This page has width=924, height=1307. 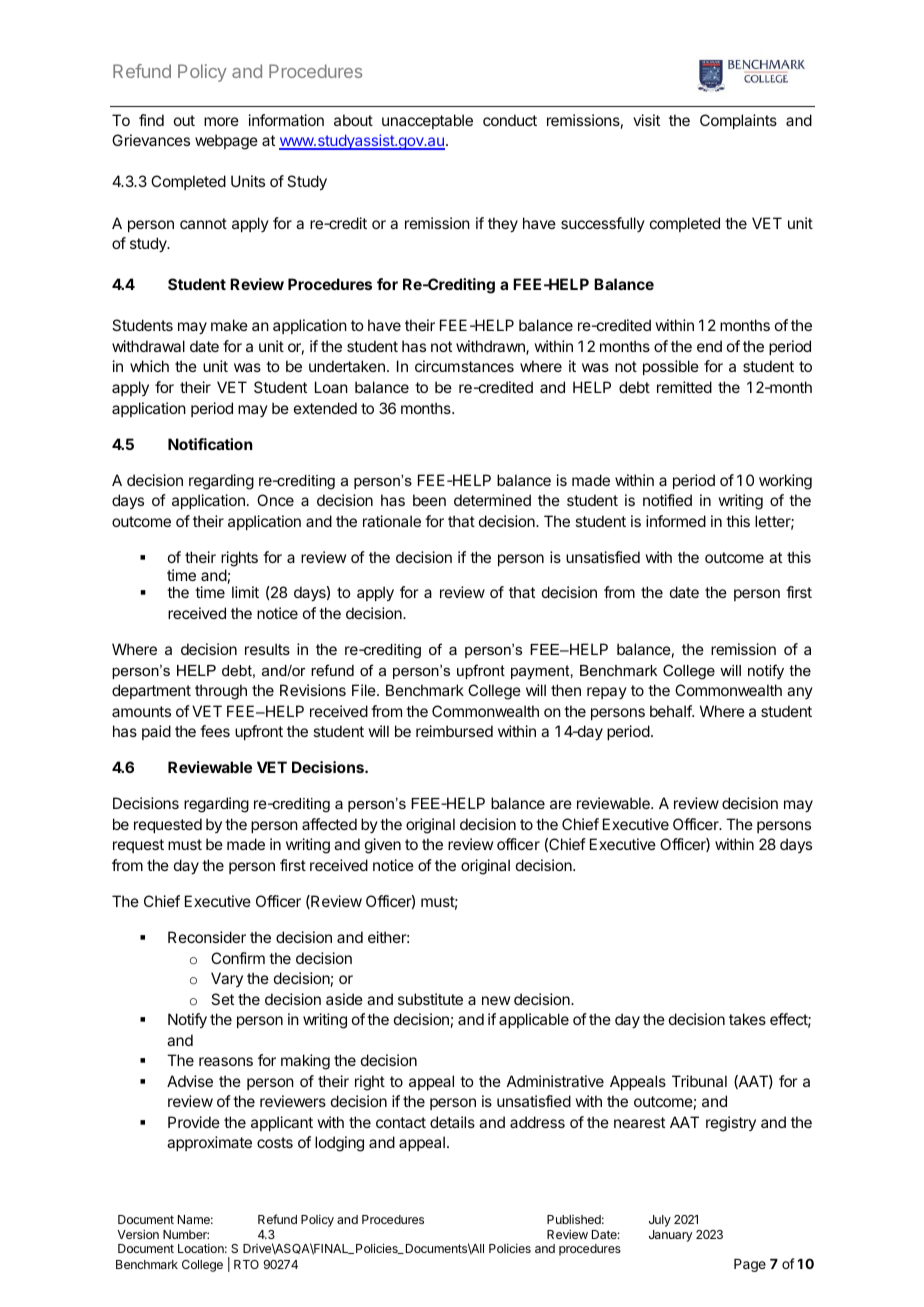 I want to click on January, so click(x=670, y=1236).
